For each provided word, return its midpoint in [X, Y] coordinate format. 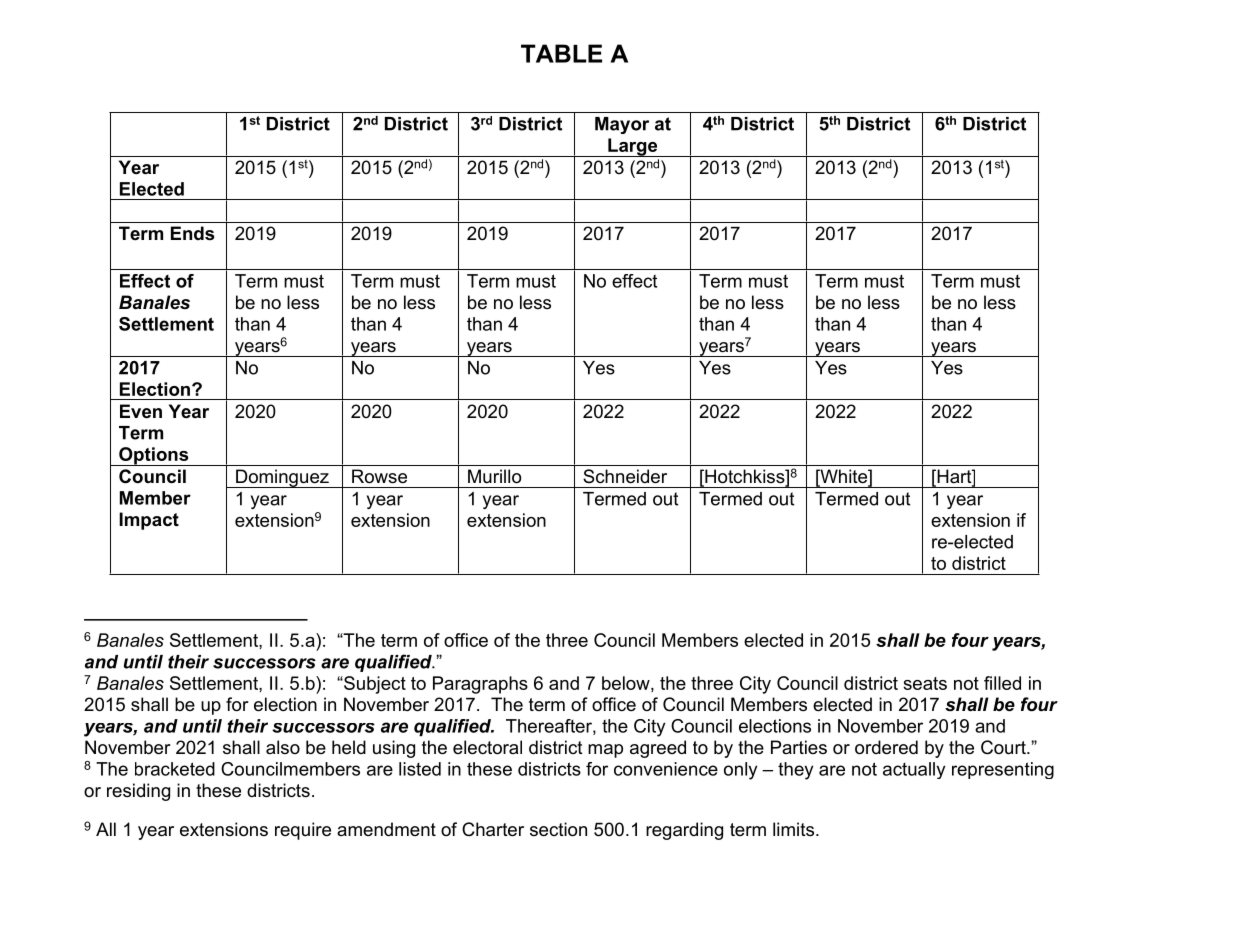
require [303, 831]
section [558, 829]
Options [154, 456]
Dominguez [282, 478]
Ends [192, 233]
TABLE [561, 53]
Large [633, 147]
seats [925, 683]
